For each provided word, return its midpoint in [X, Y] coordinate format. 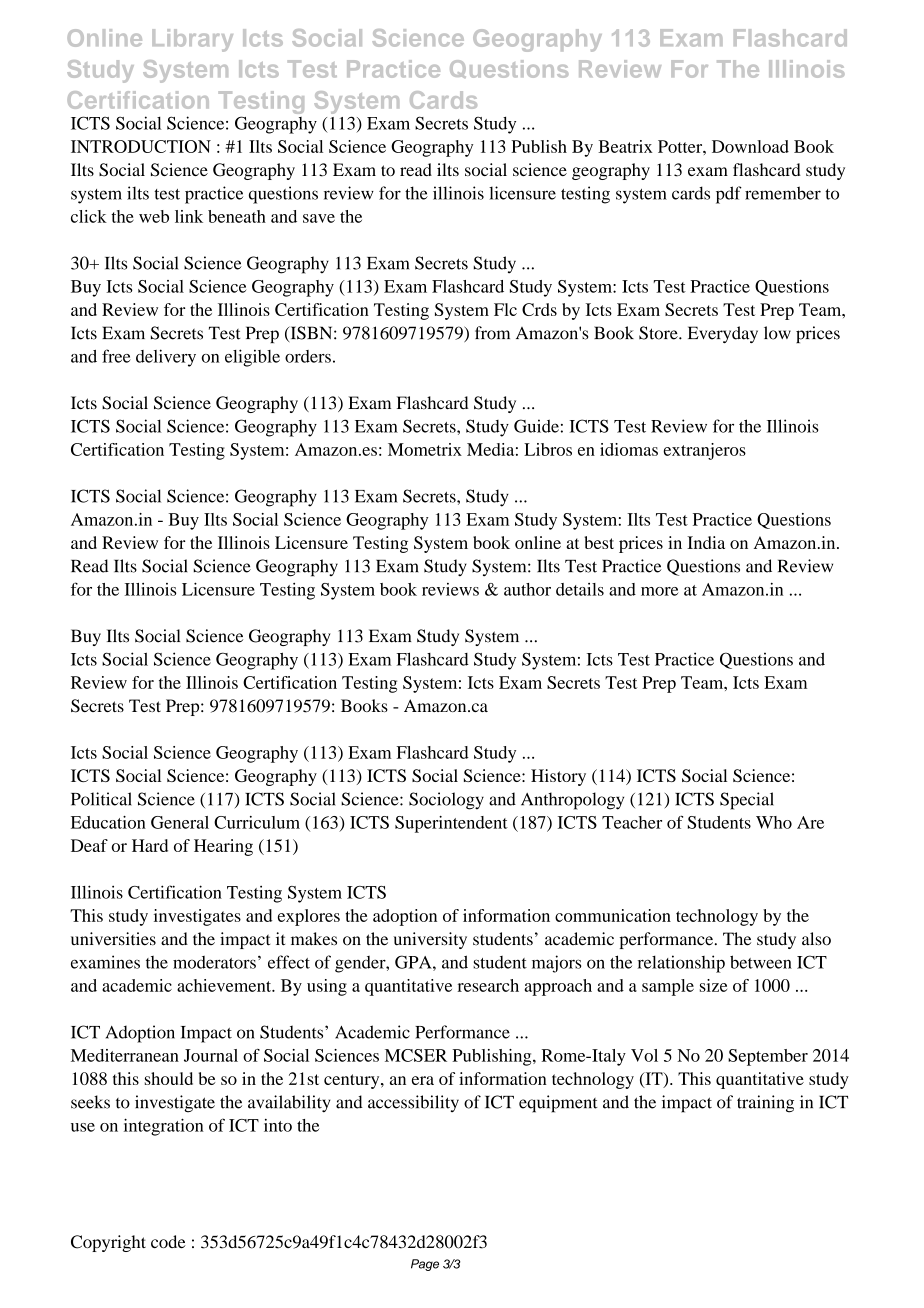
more [659, 591]
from [492, 333]
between [761, 962]
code [168, 1241]
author [527, 589]
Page [425, 1265]
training [765, 1104]
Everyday [723, 334]
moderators [214, 962]
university [430, 940]
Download [750, 146]
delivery [166, 358]
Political [101, 799]
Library [192, 40]
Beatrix [625, 146]
